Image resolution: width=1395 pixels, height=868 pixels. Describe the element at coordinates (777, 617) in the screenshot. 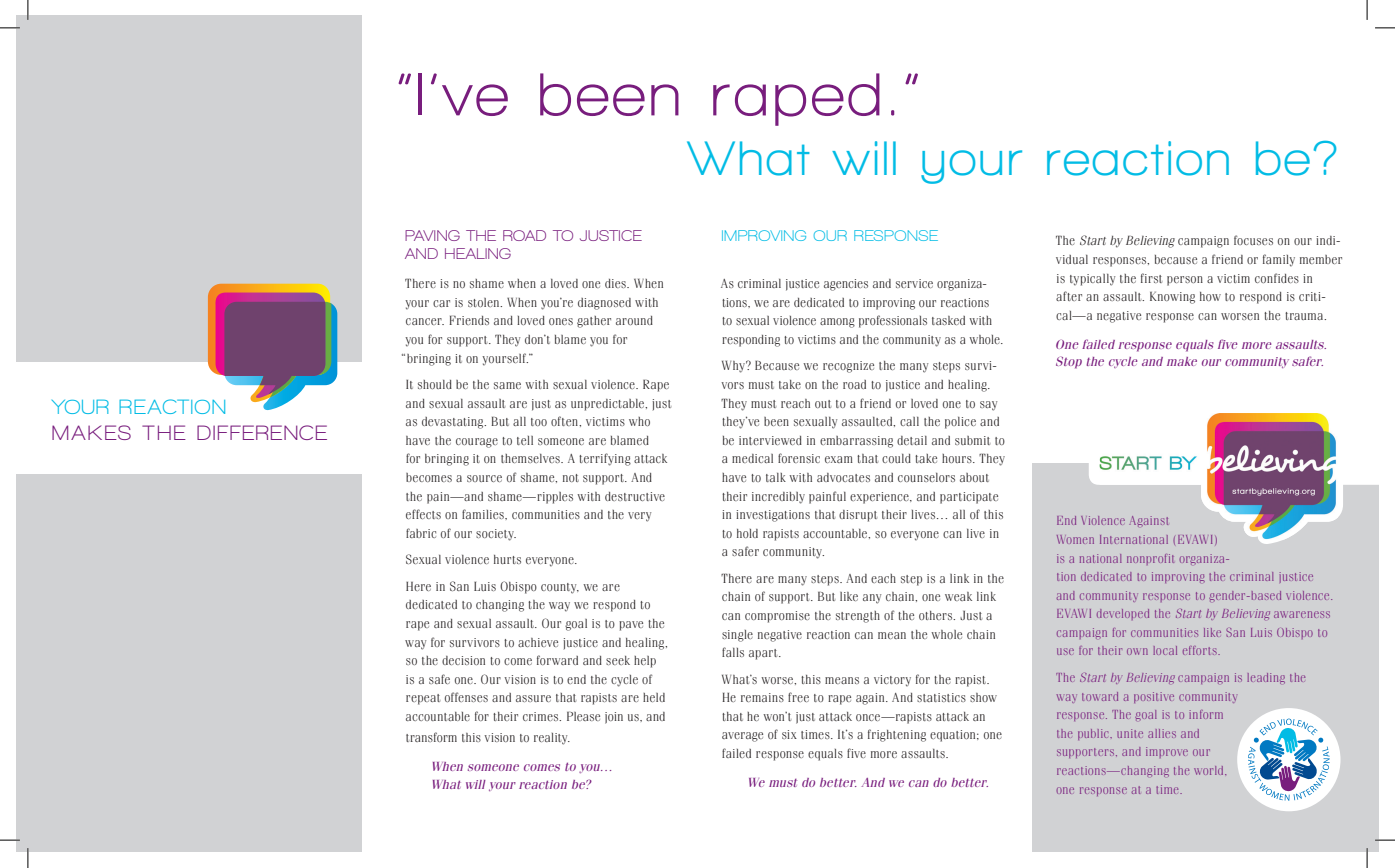

I see `compromise` at that location.
